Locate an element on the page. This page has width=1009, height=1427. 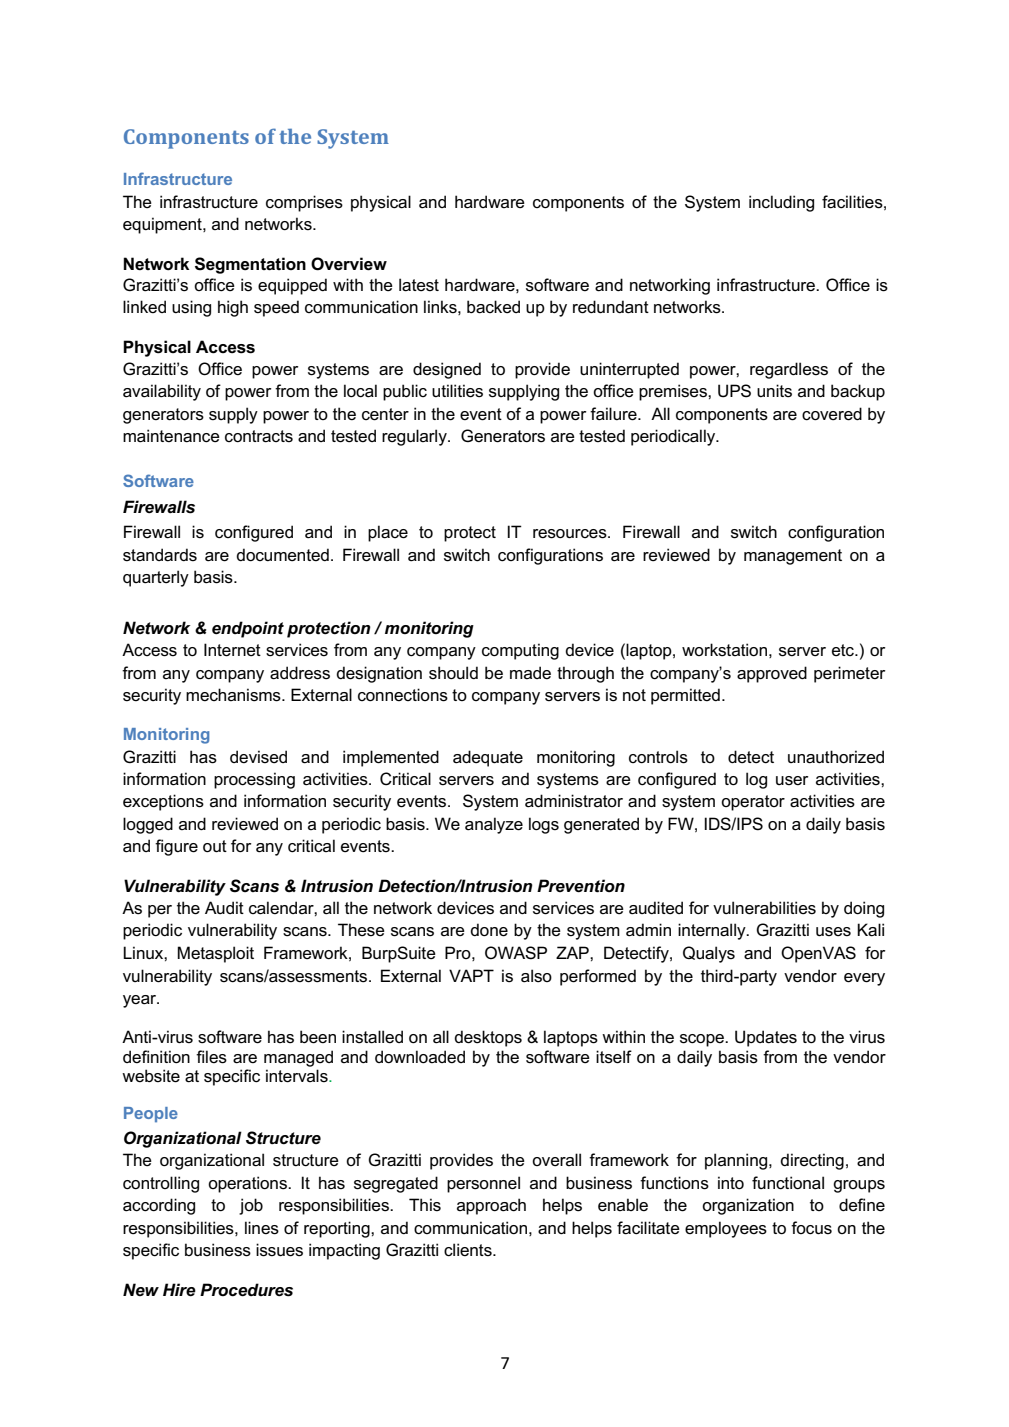
including is located at coordinates (781, 203).
